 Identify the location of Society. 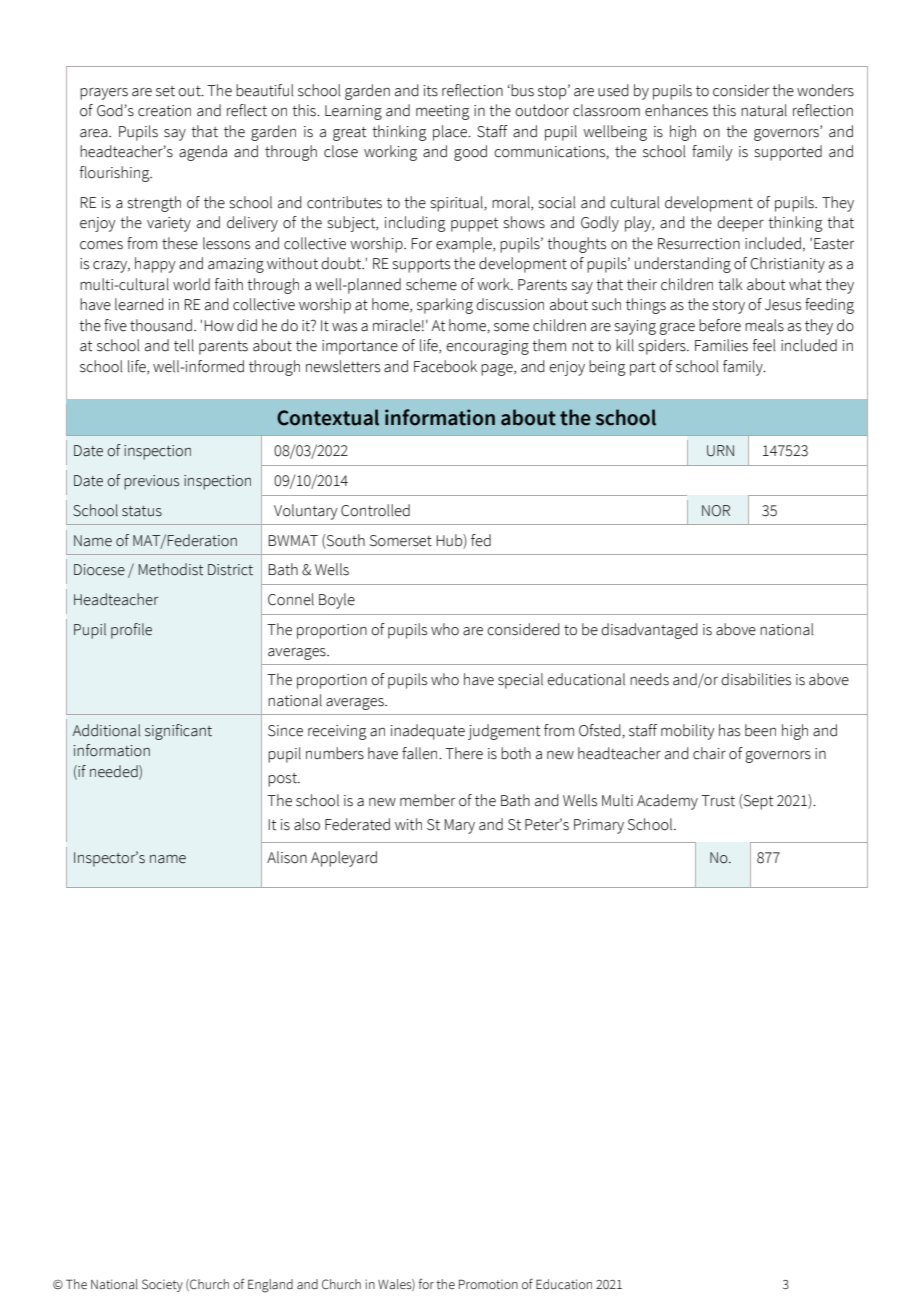
(162, 1285).
